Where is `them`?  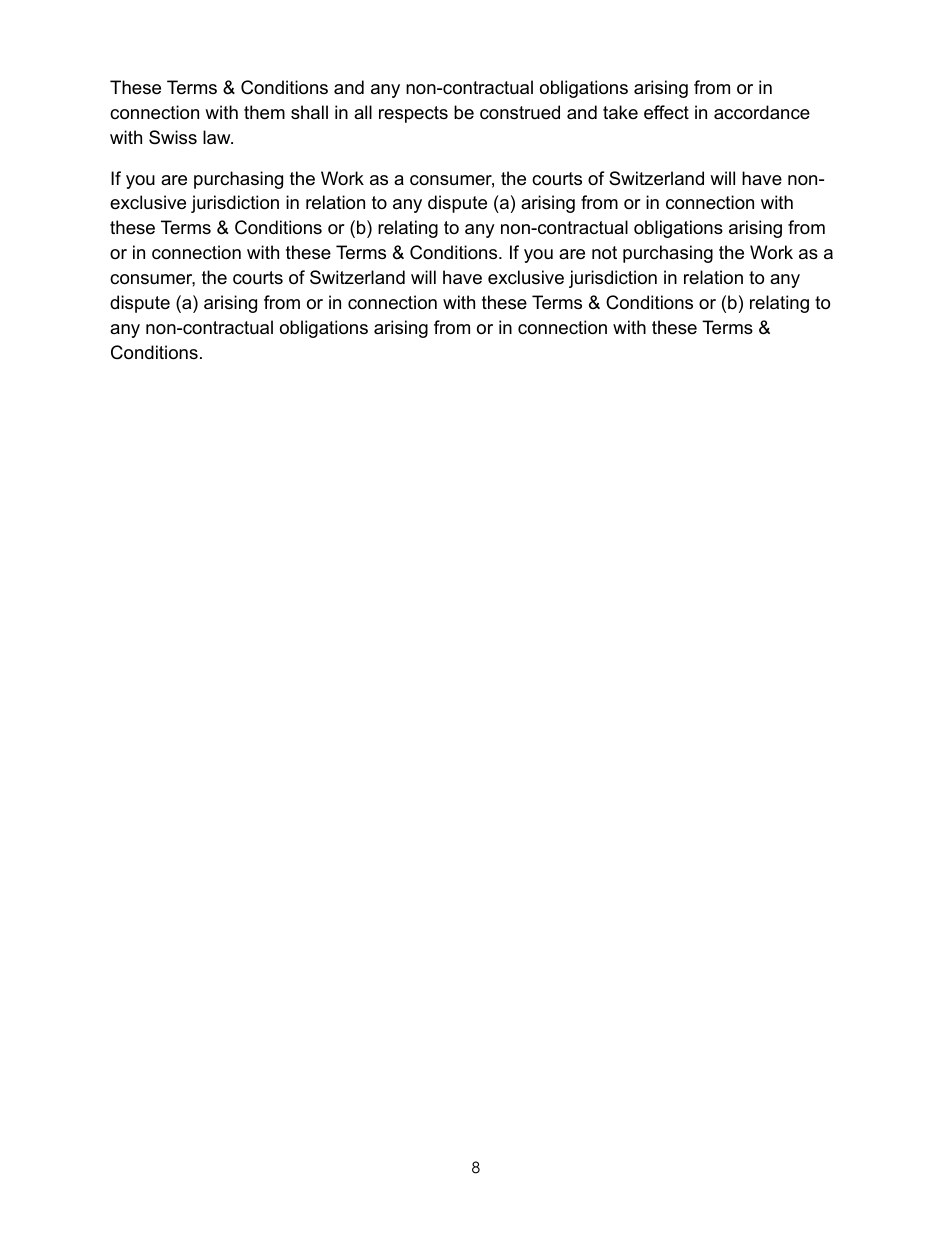
them is located at coordinates (264, 112).
